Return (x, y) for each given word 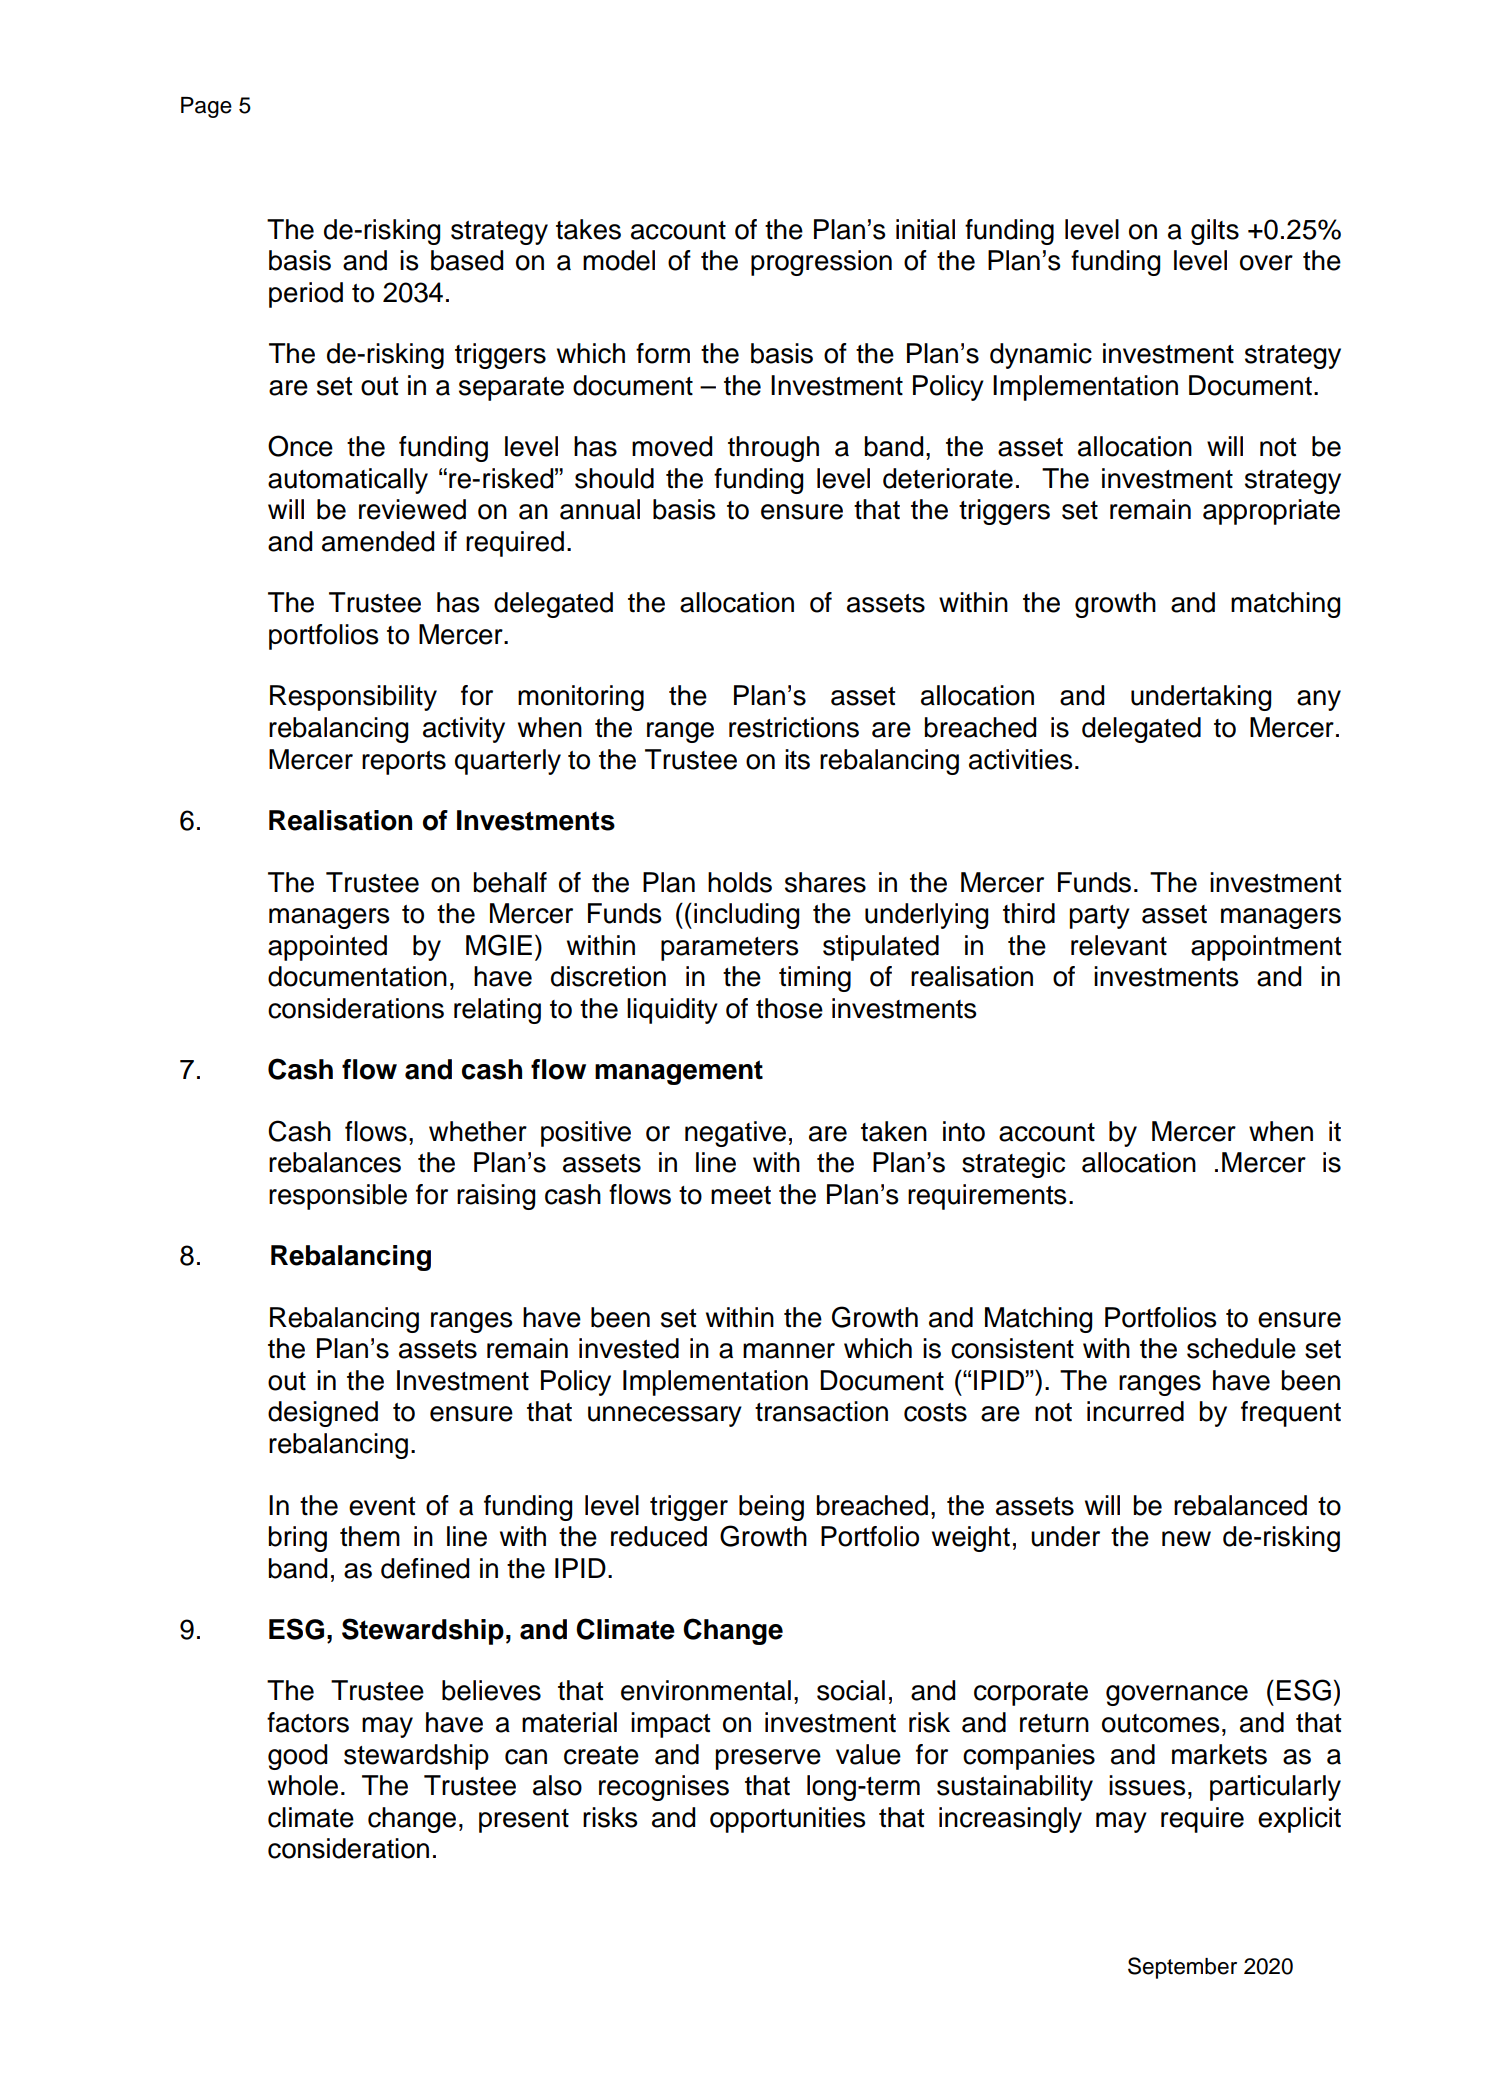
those (789, 1008)
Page (206, 107)
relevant (1119, 945)
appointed (327, 948)
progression (821, 263)
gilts (1215, 232)
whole (303, 1785)
